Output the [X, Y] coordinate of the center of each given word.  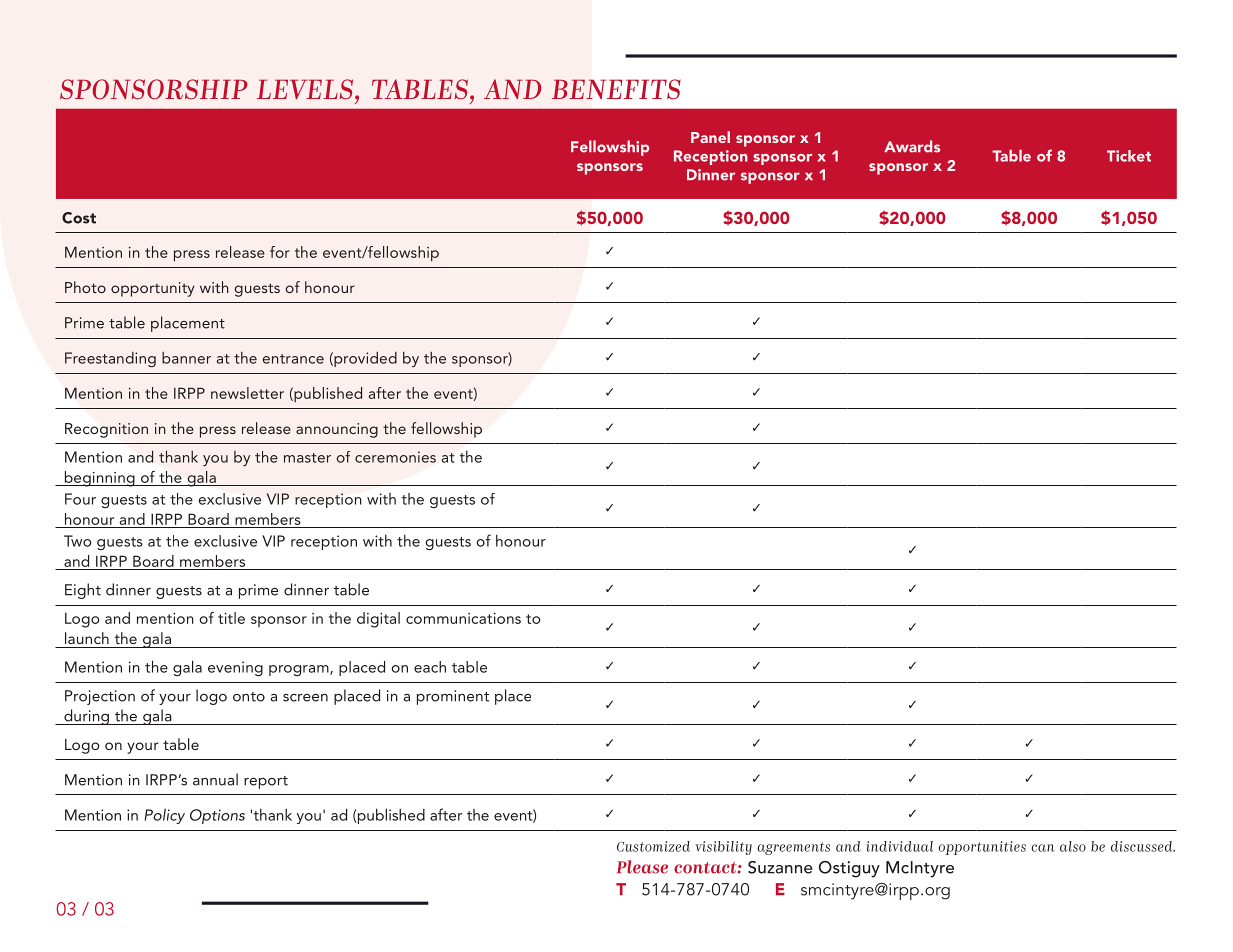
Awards [912, 146]
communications [463, 618]
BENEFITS [616, 89]
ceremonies [395, 457]
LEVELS [306, 89]
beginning [99, 479]
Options [217, 816]
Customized [653, 846]
